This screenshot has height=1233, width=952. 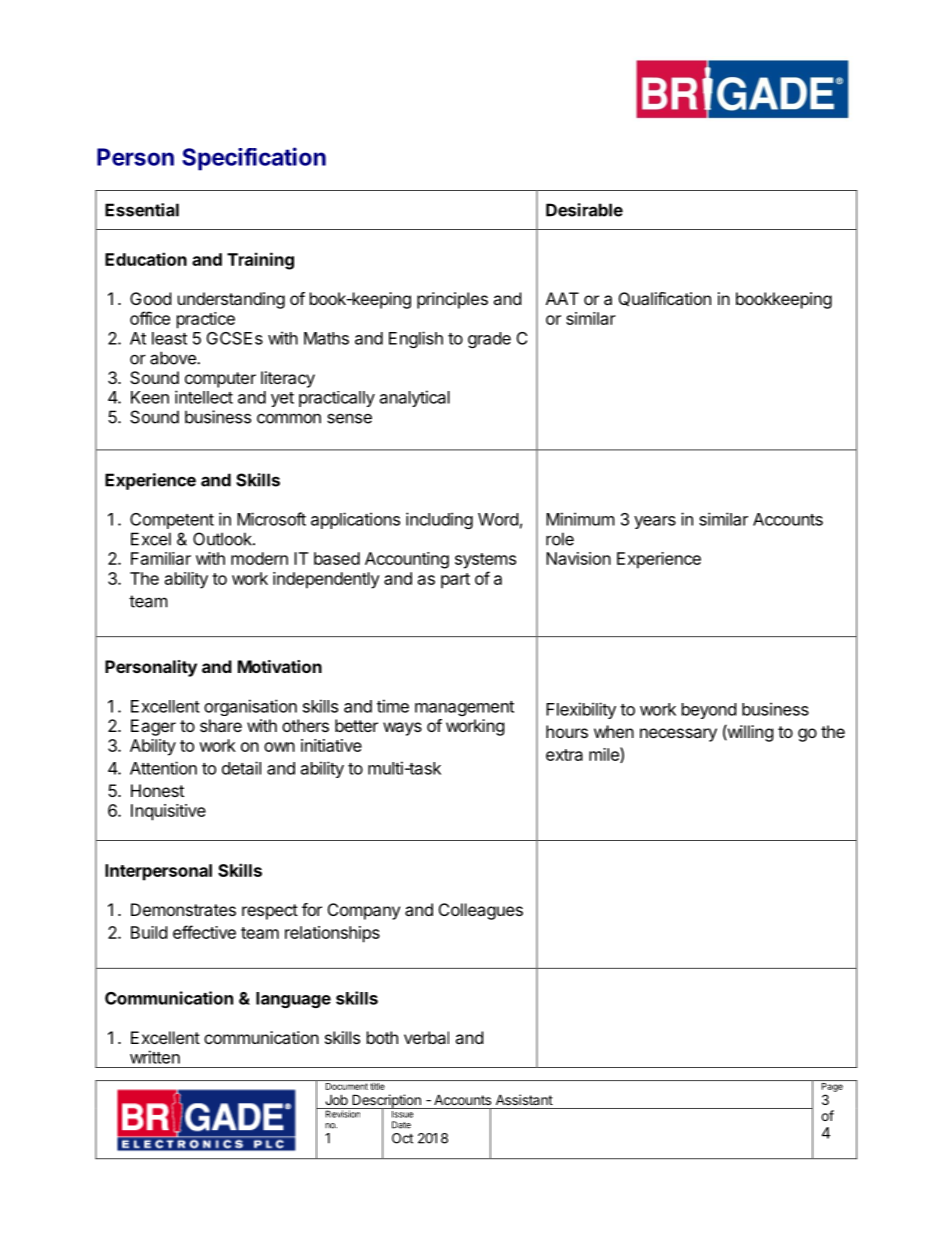 What do you see at coordinates (280, 666) in the screenshot?
I see `Motivation` at bounding box center [280, 666].
